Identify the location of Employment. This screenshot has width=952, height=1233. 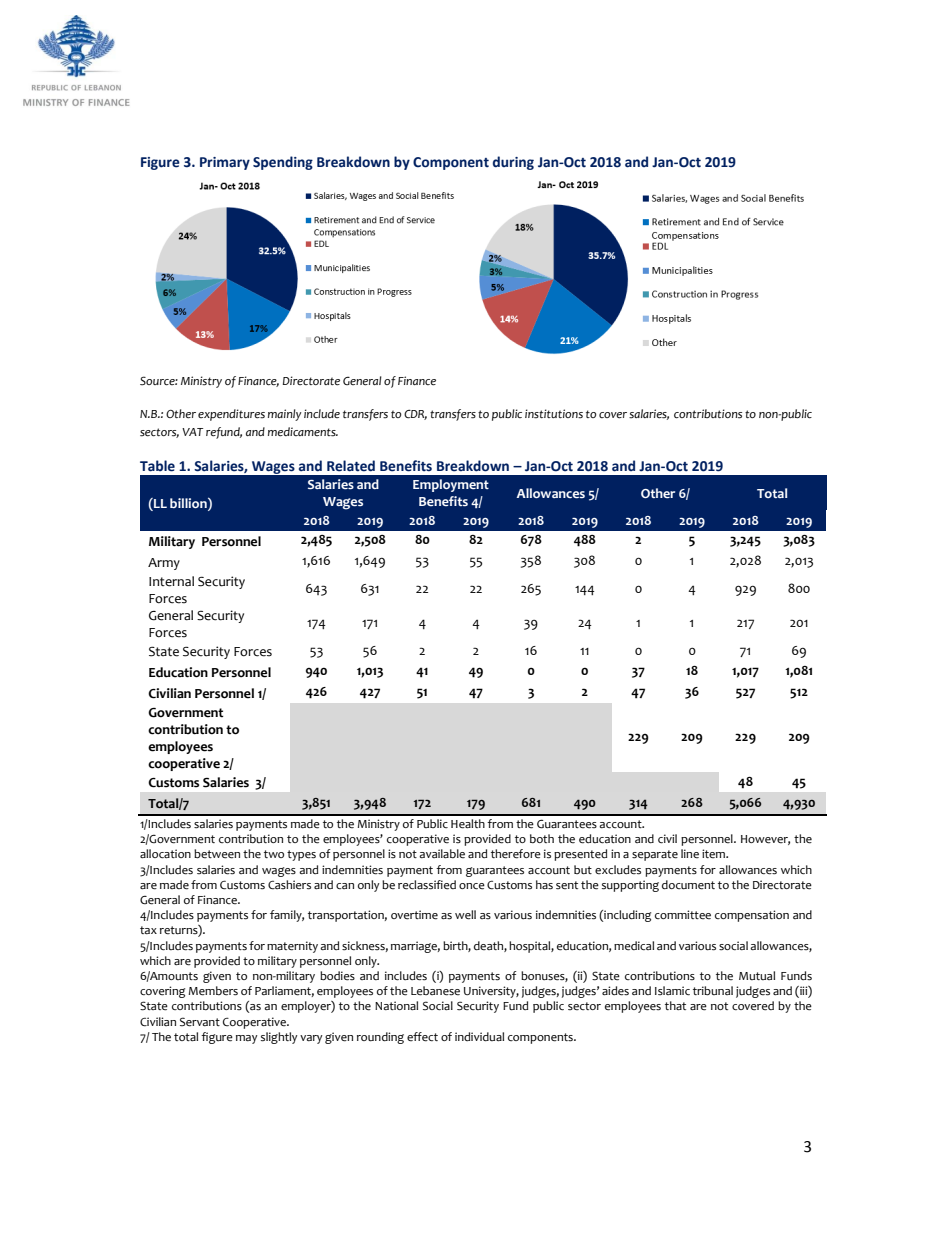
(451, 485).
